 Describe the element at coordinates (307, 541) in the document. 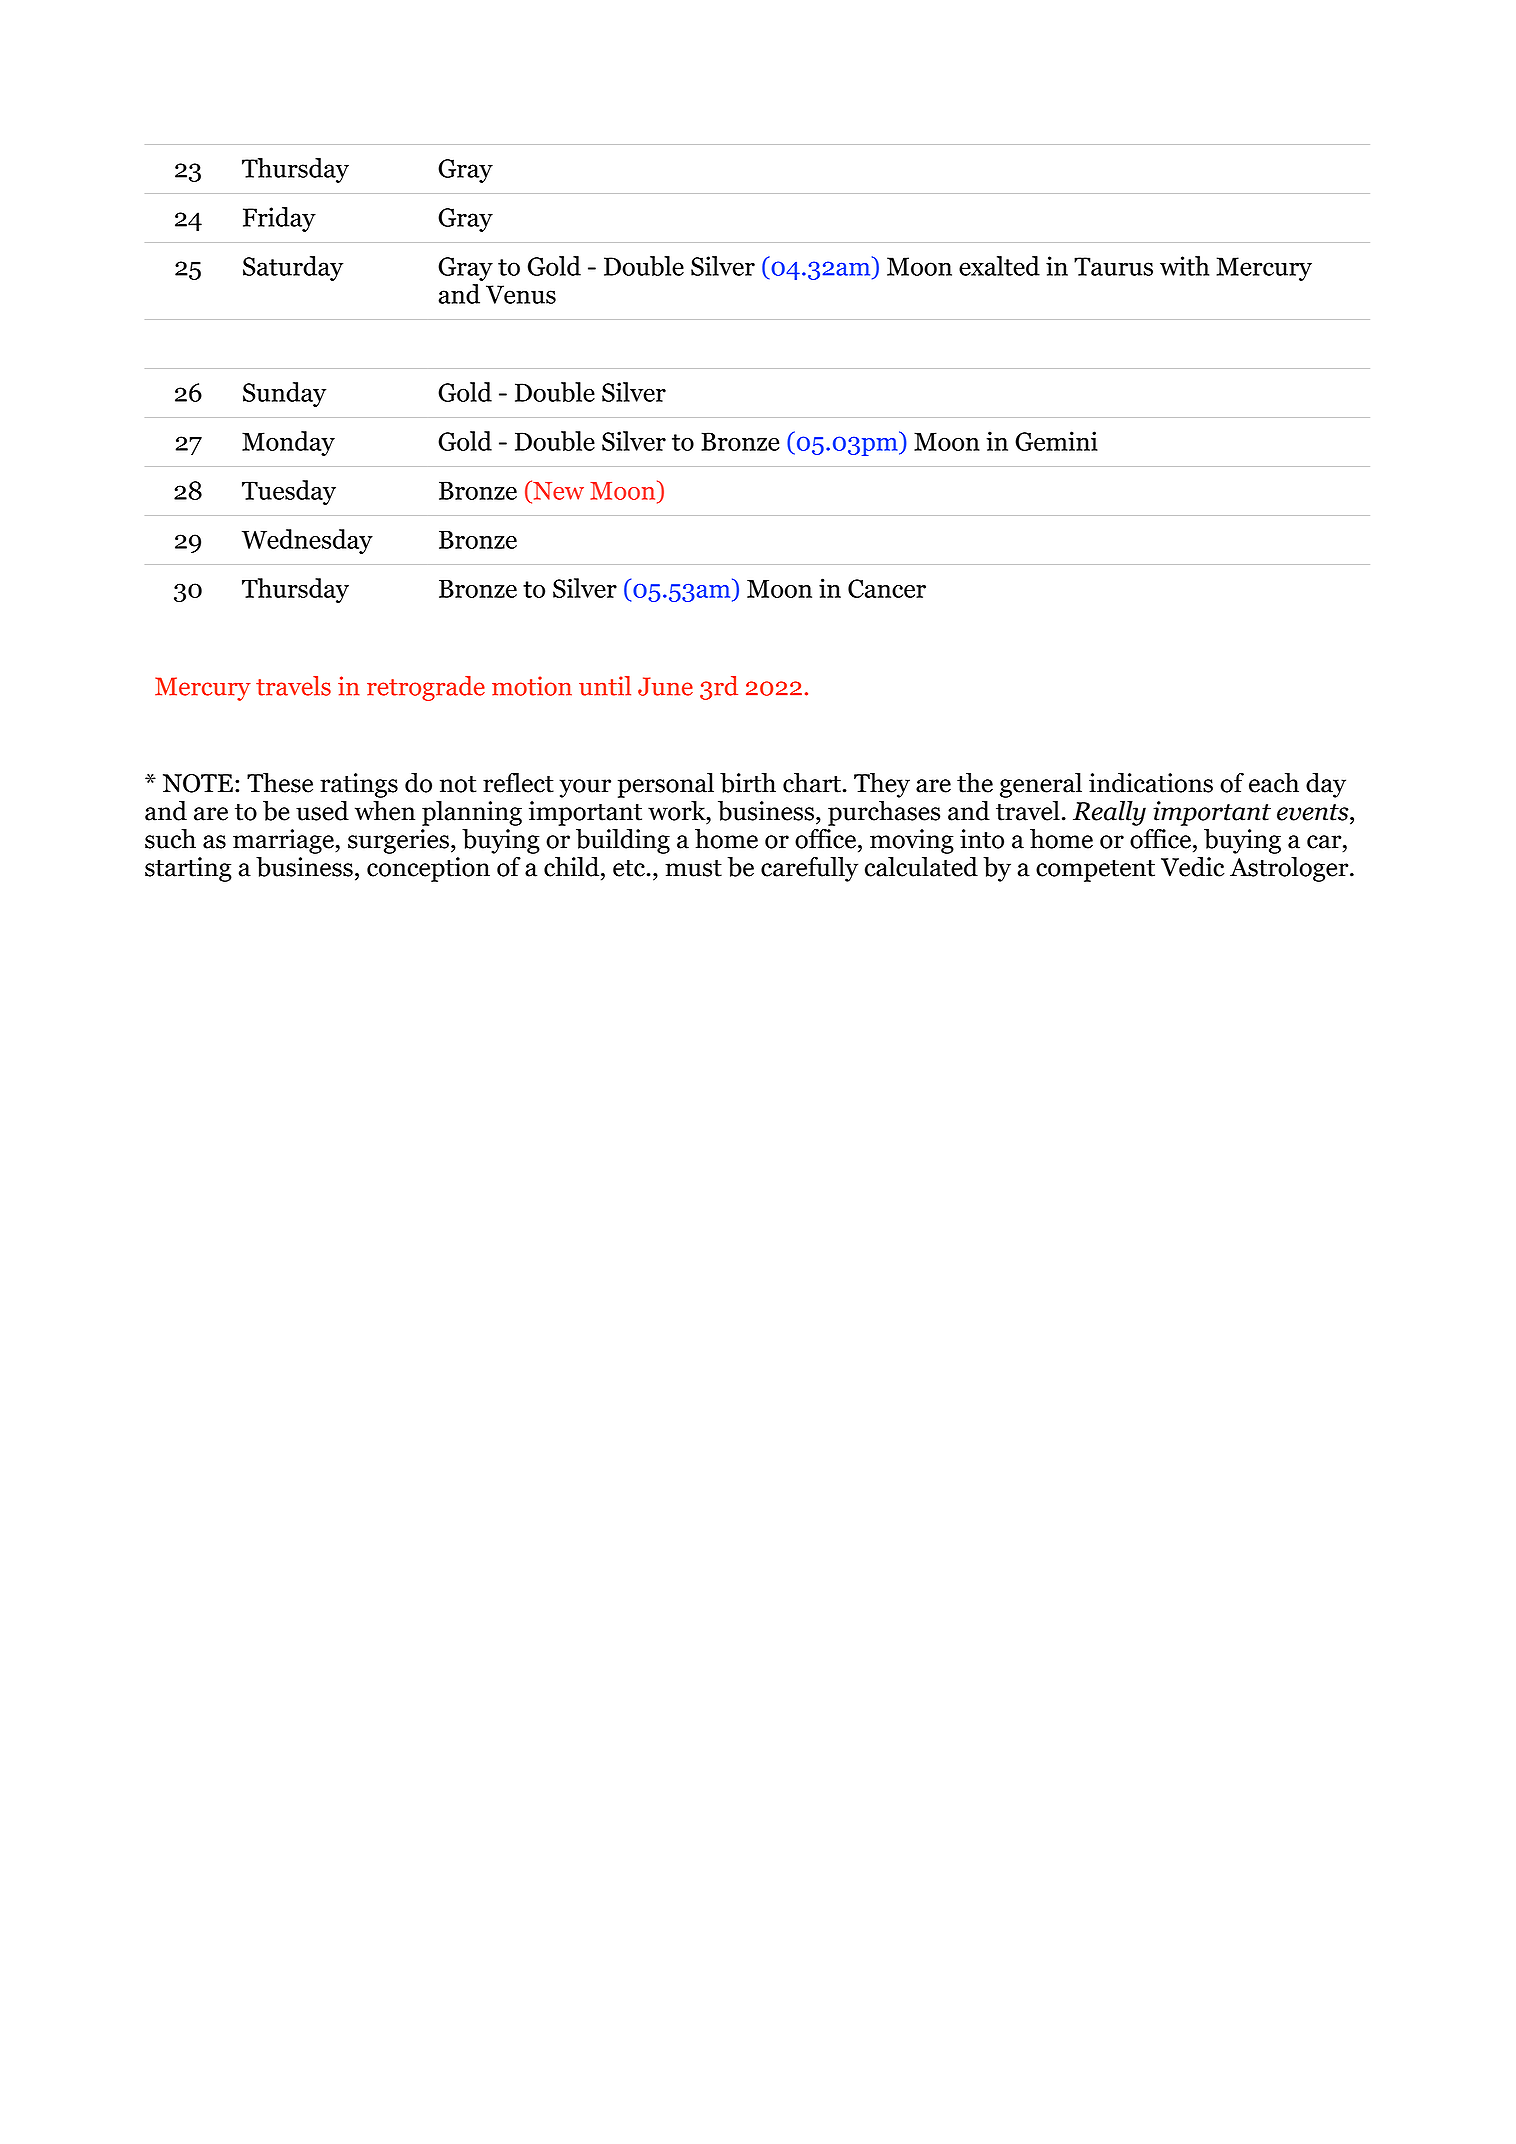

I see `Wednesday` at that location.
